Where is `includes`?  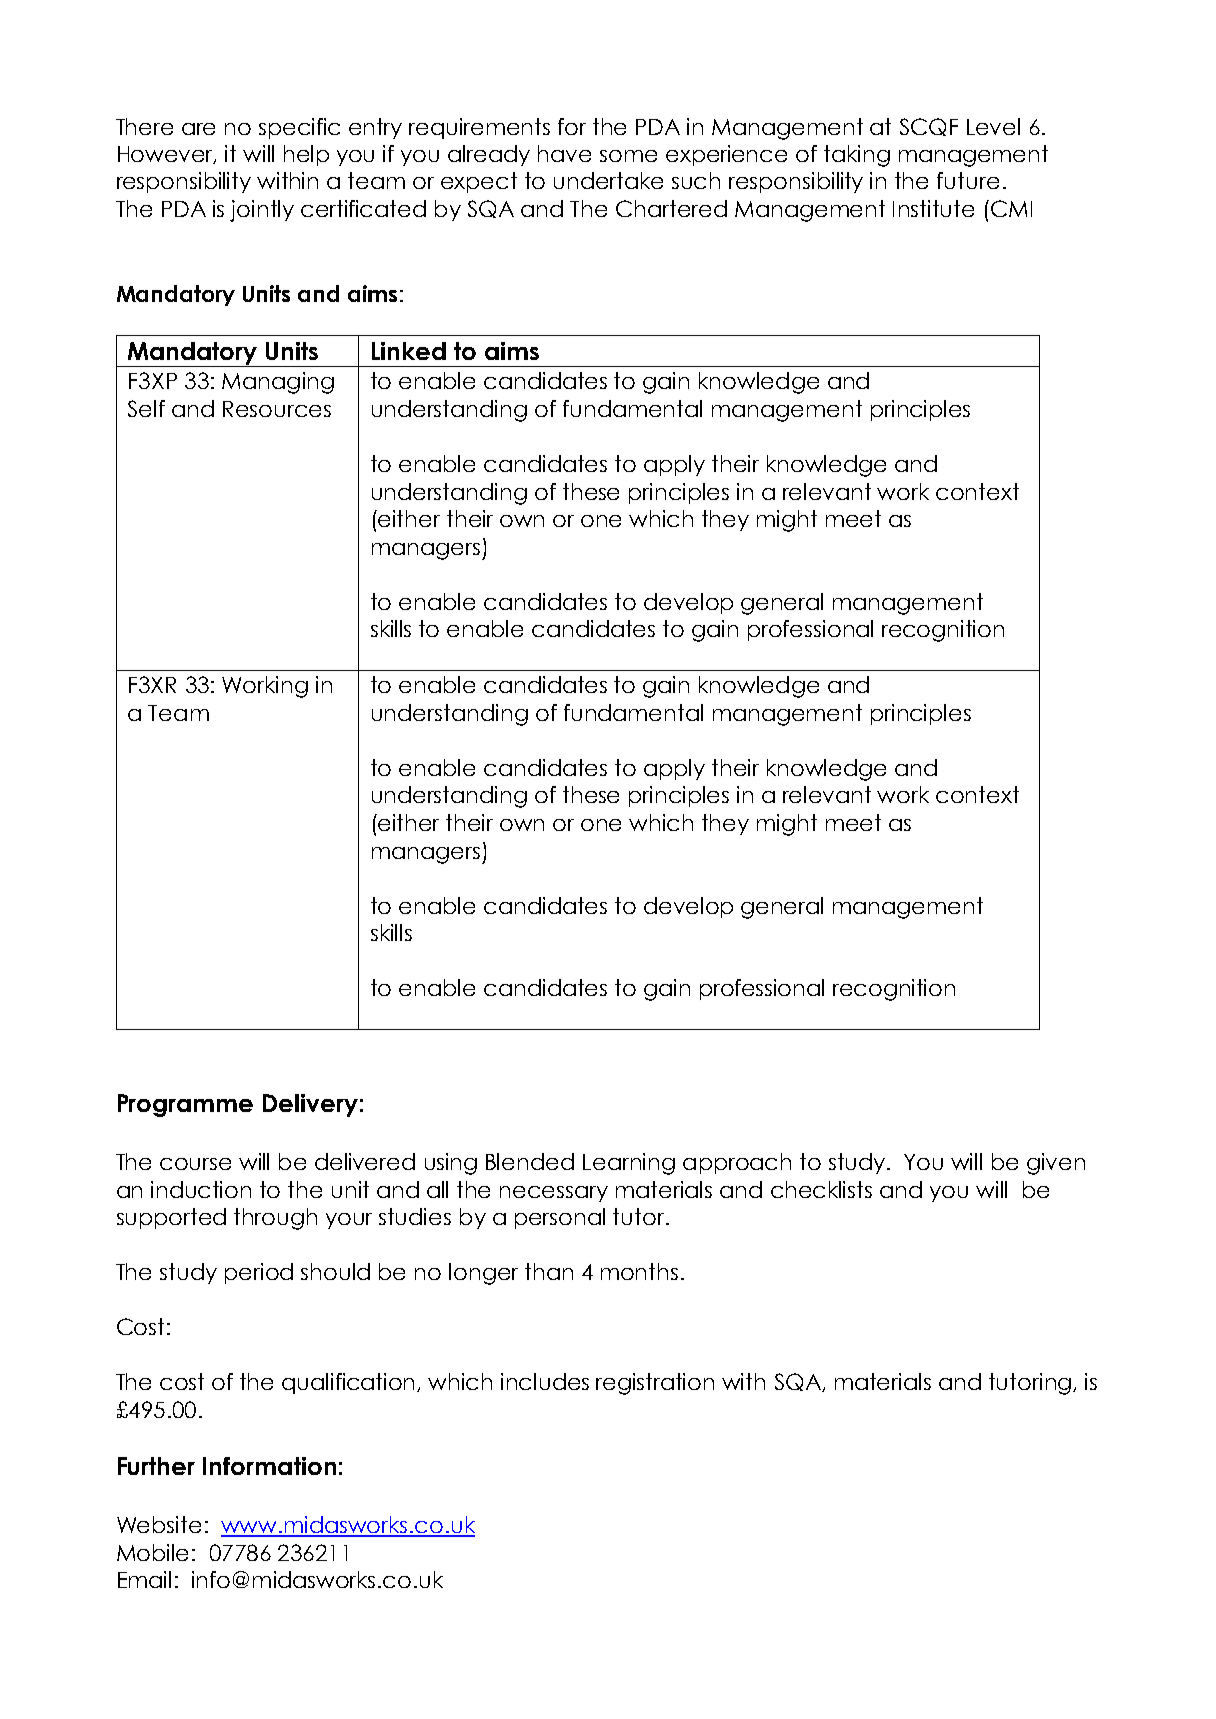 includes is located at coordinates (545, 1381).
